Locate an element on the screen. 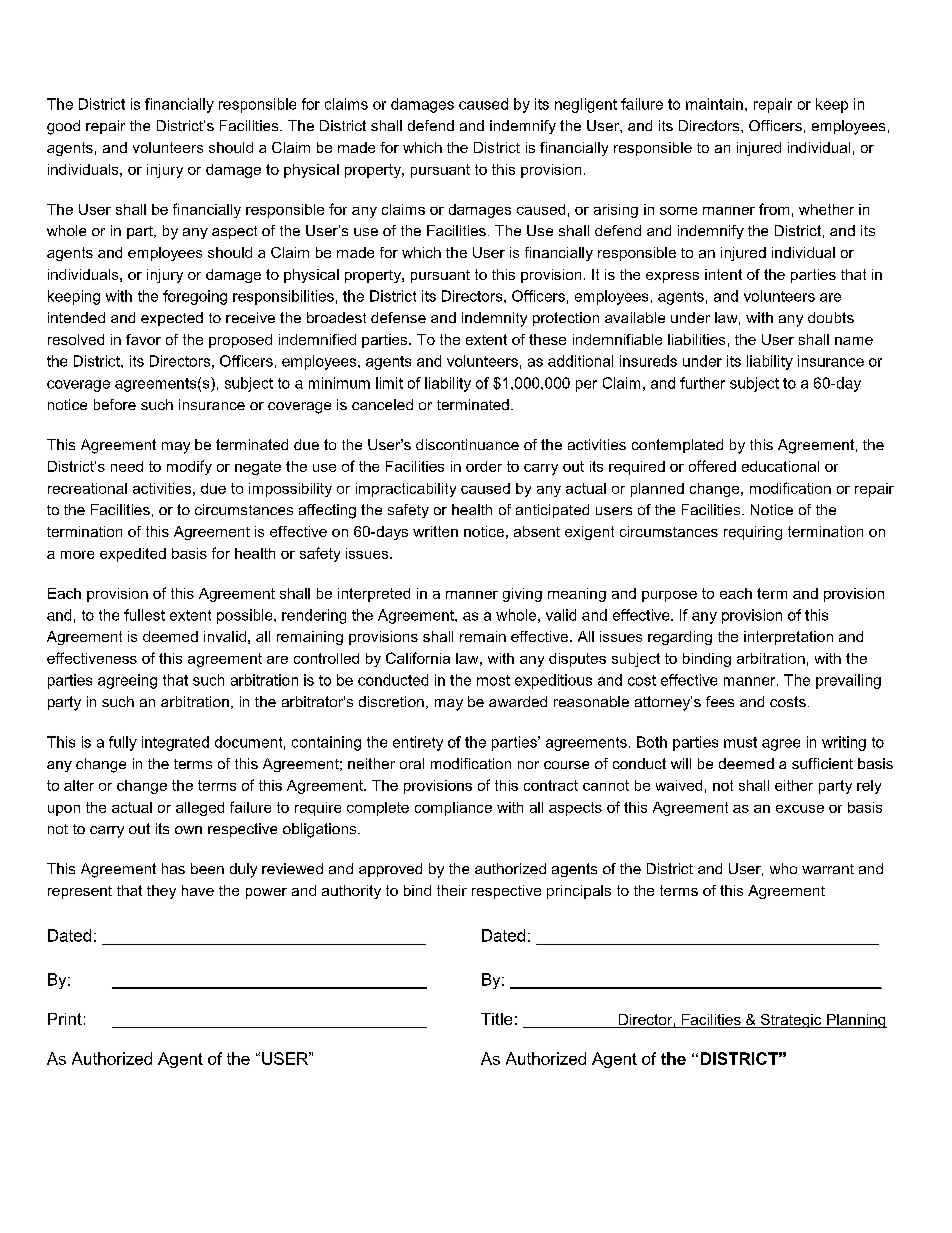  Strategic is located at coordinates (791, 1021).
